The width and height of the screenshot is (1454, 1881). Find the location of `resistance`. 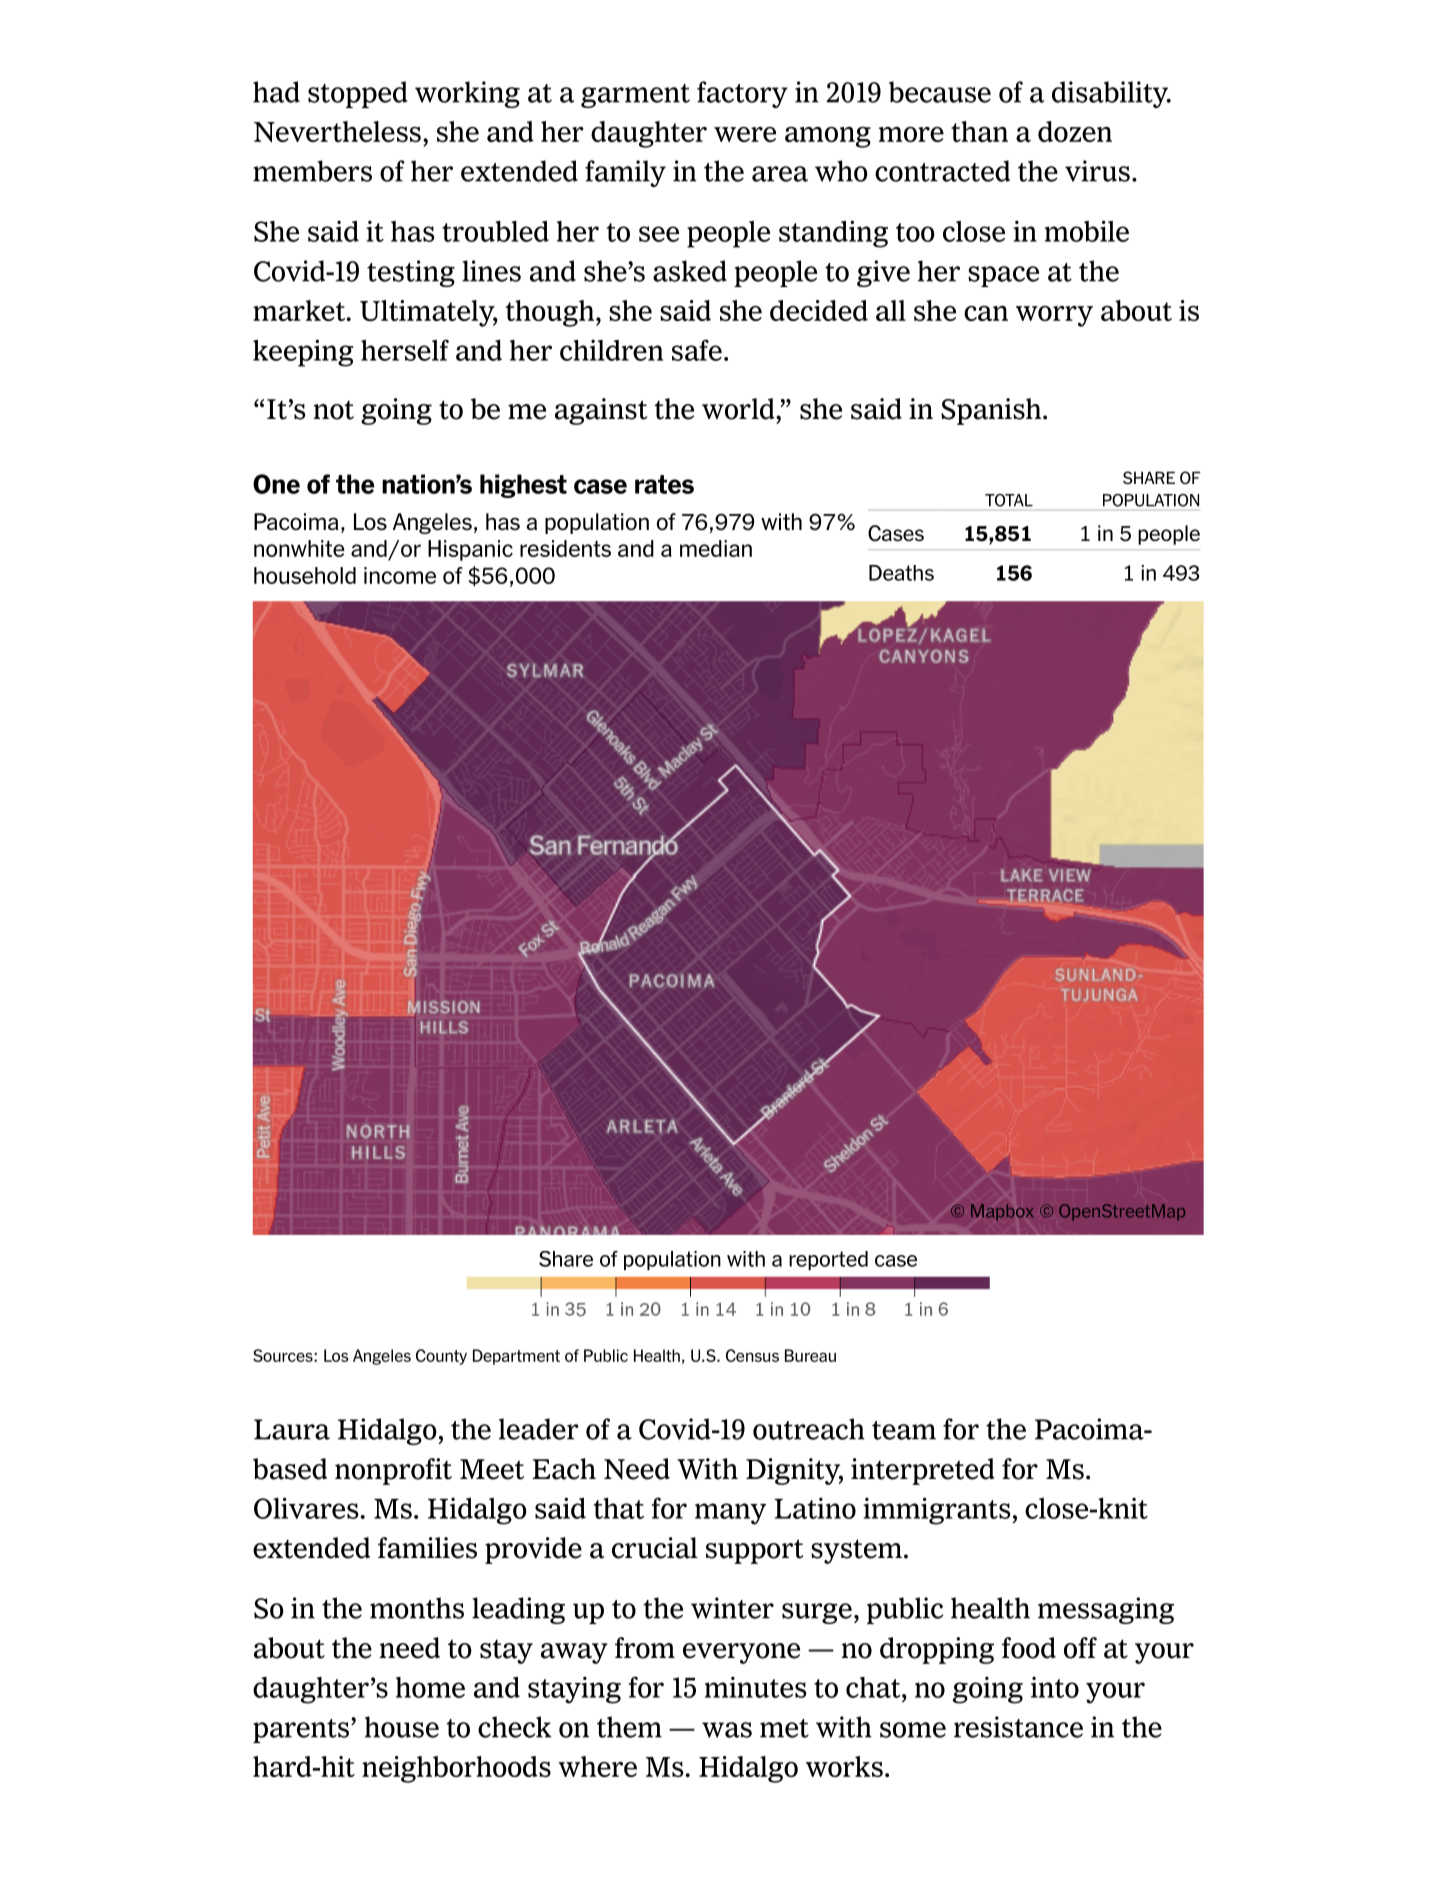

resistance is located at coordinates (1018, 1727).
